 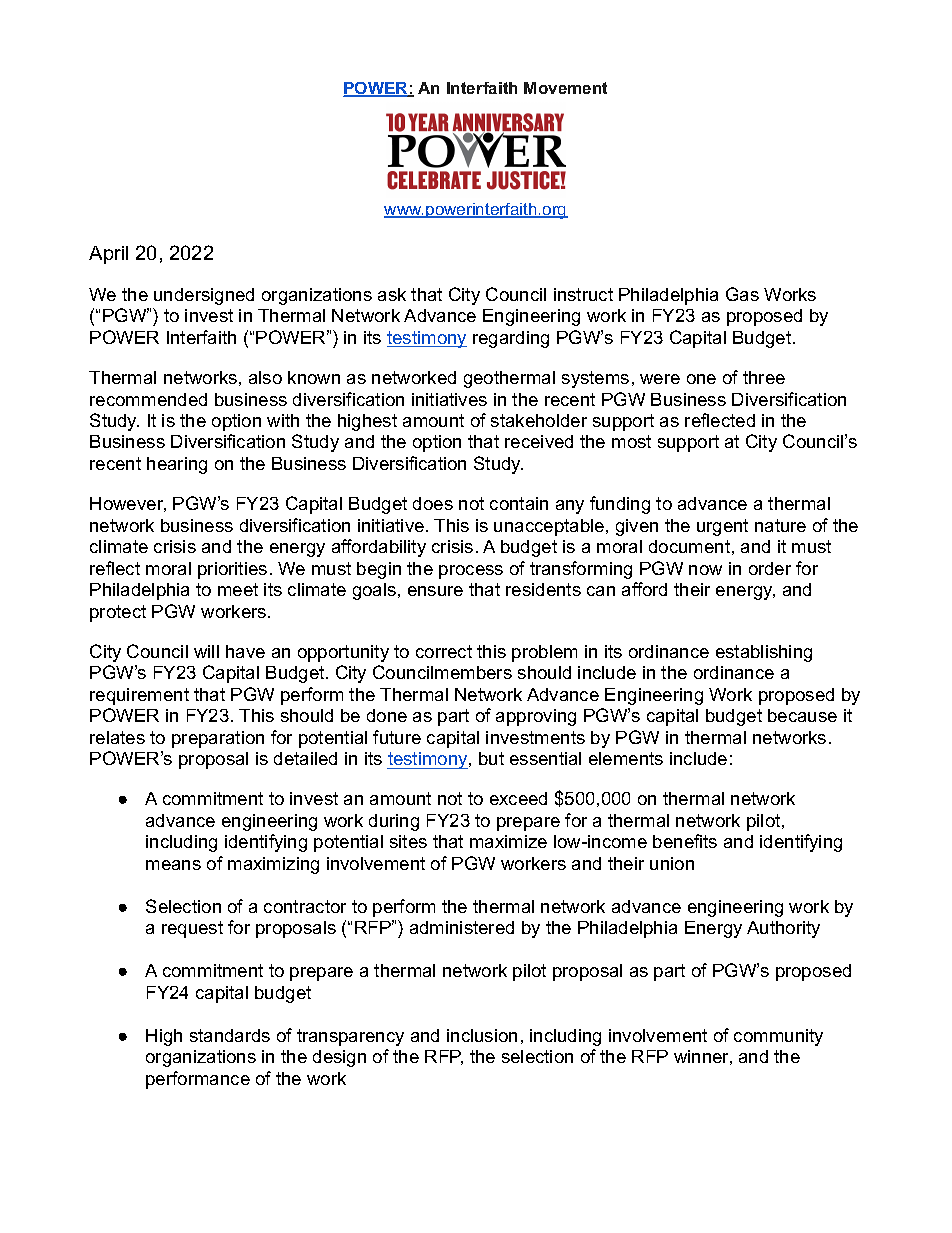 What do you see at coordinates (539, 420) in the screenshot?
I see `stakeholder` at bounding box center [539, 420].
